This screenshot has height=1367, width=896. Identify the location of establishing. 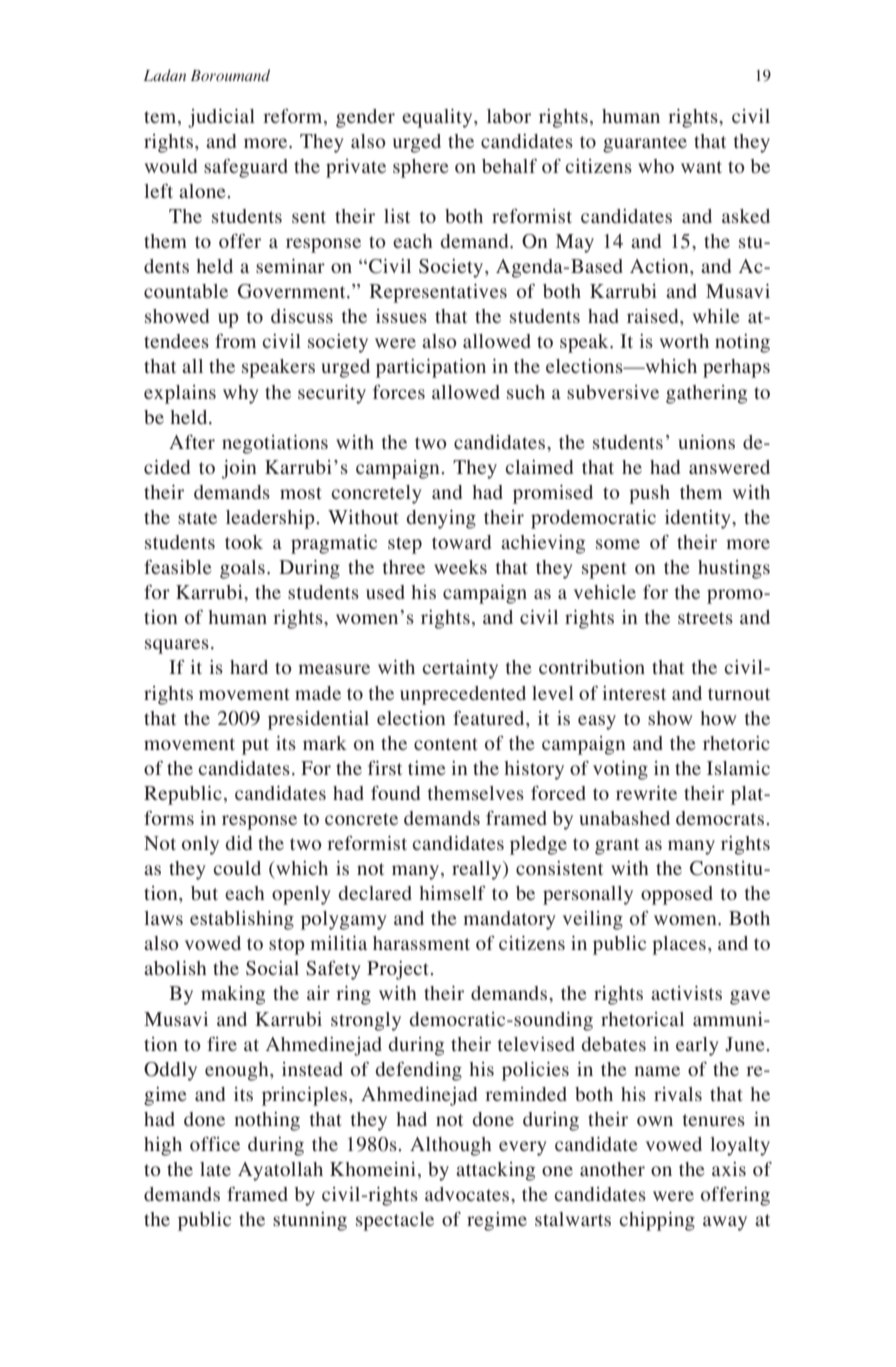
(242, 920).
